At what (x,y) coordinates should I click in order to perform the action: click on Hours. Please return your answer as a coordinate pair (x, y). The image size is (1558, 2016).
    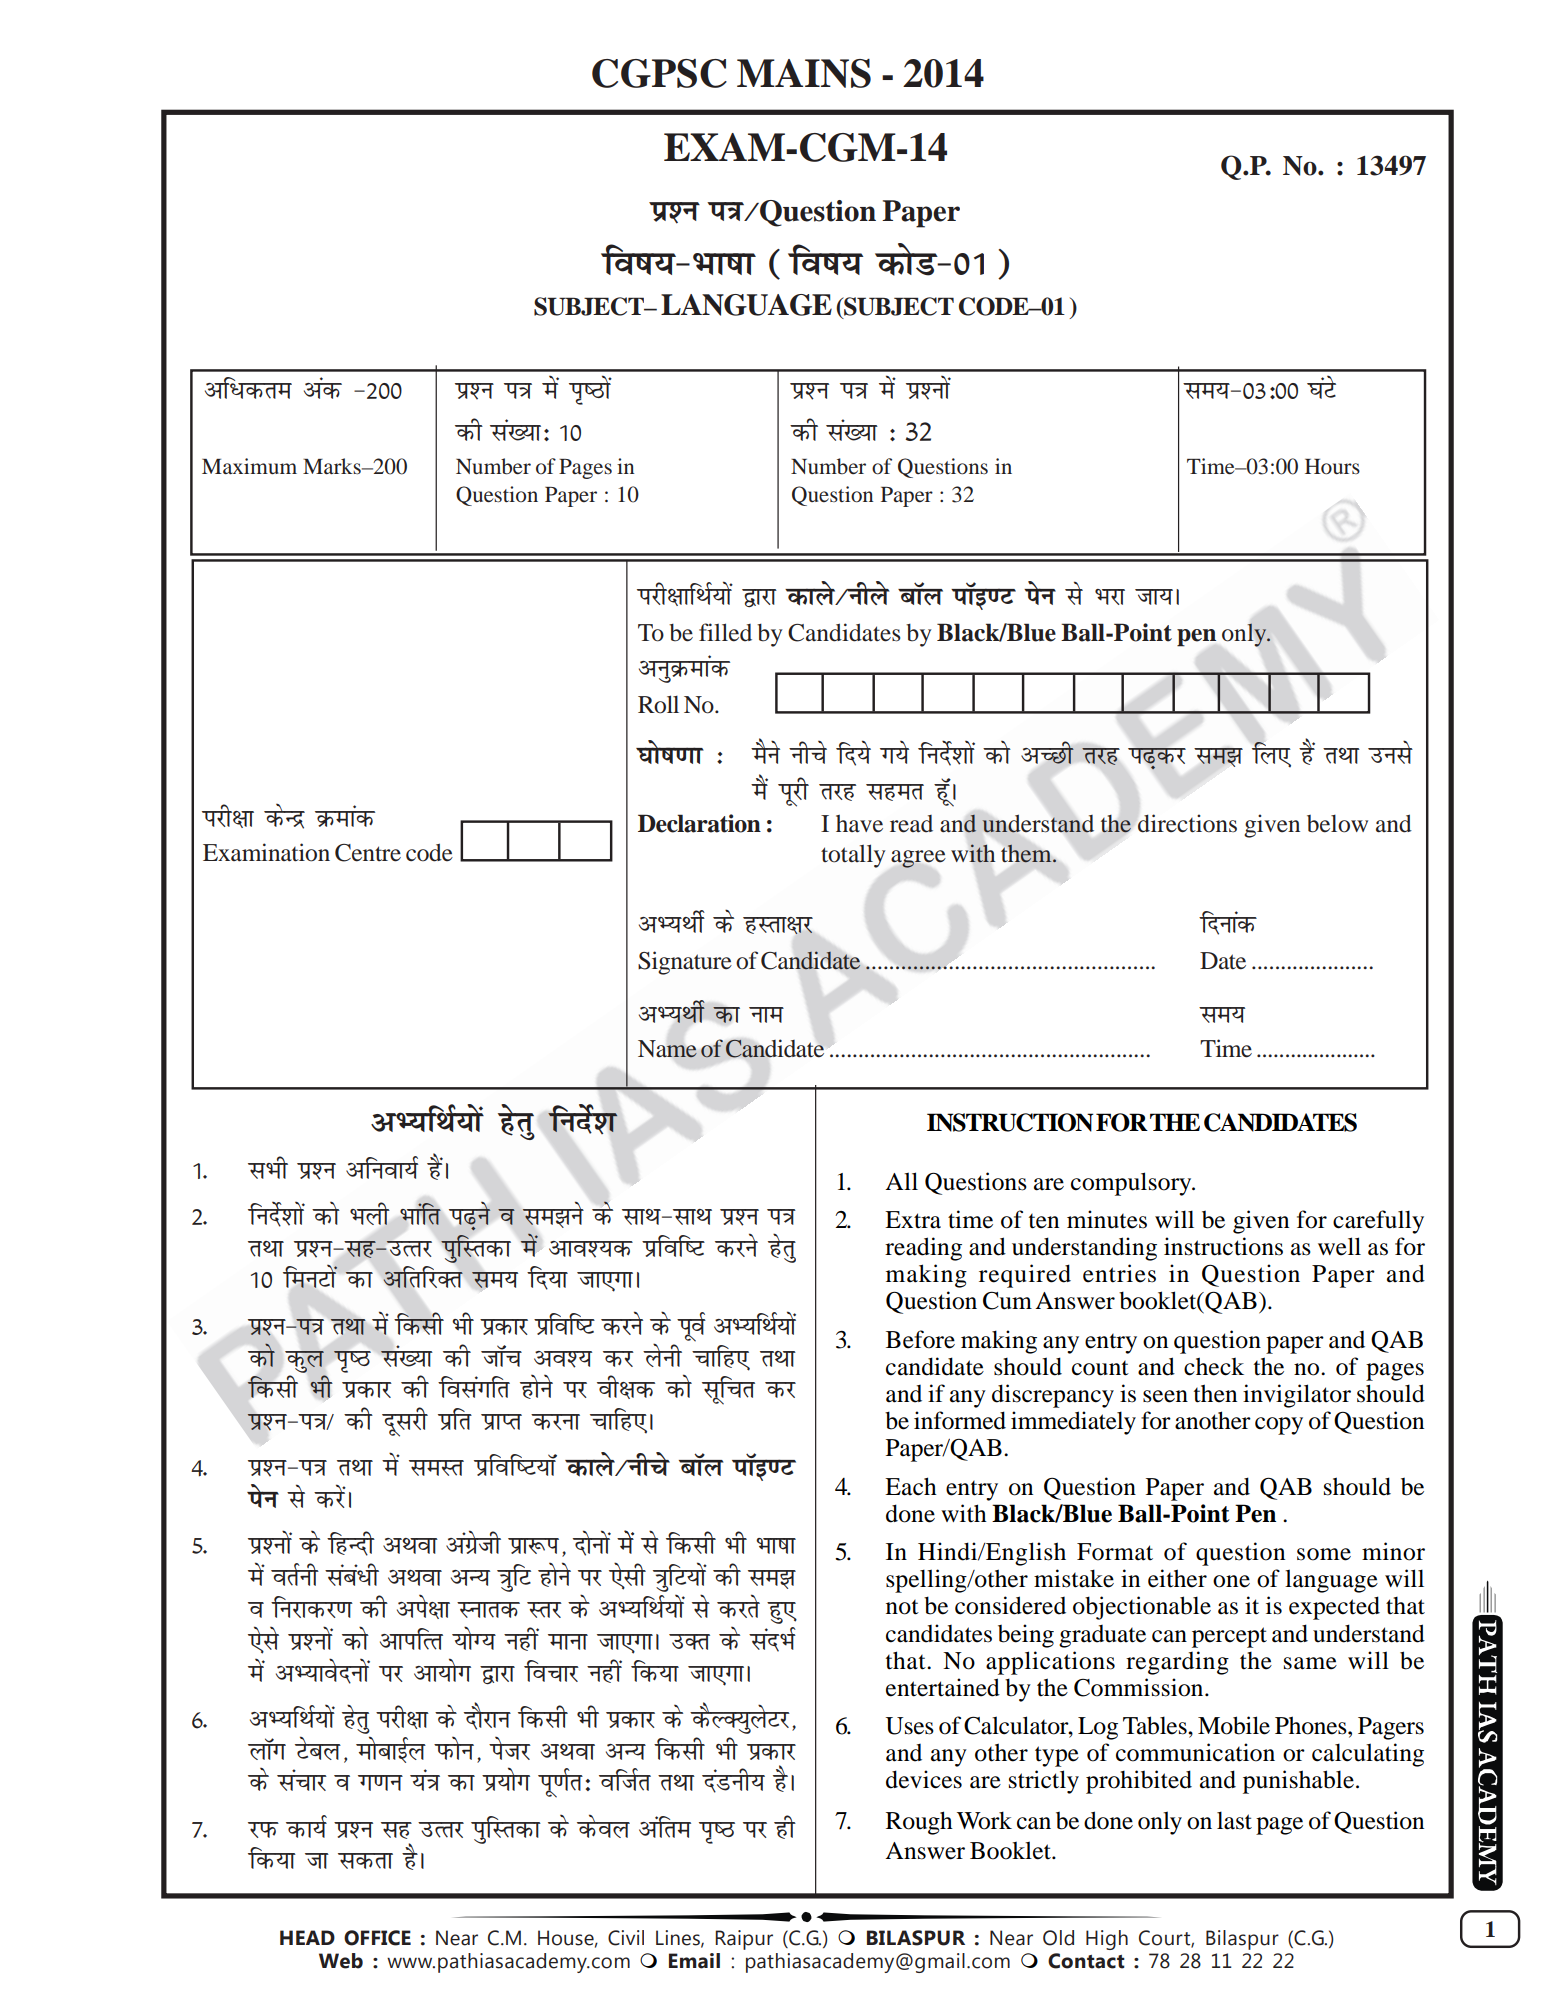
    Looking at the image, I should click on (1332, 467).
